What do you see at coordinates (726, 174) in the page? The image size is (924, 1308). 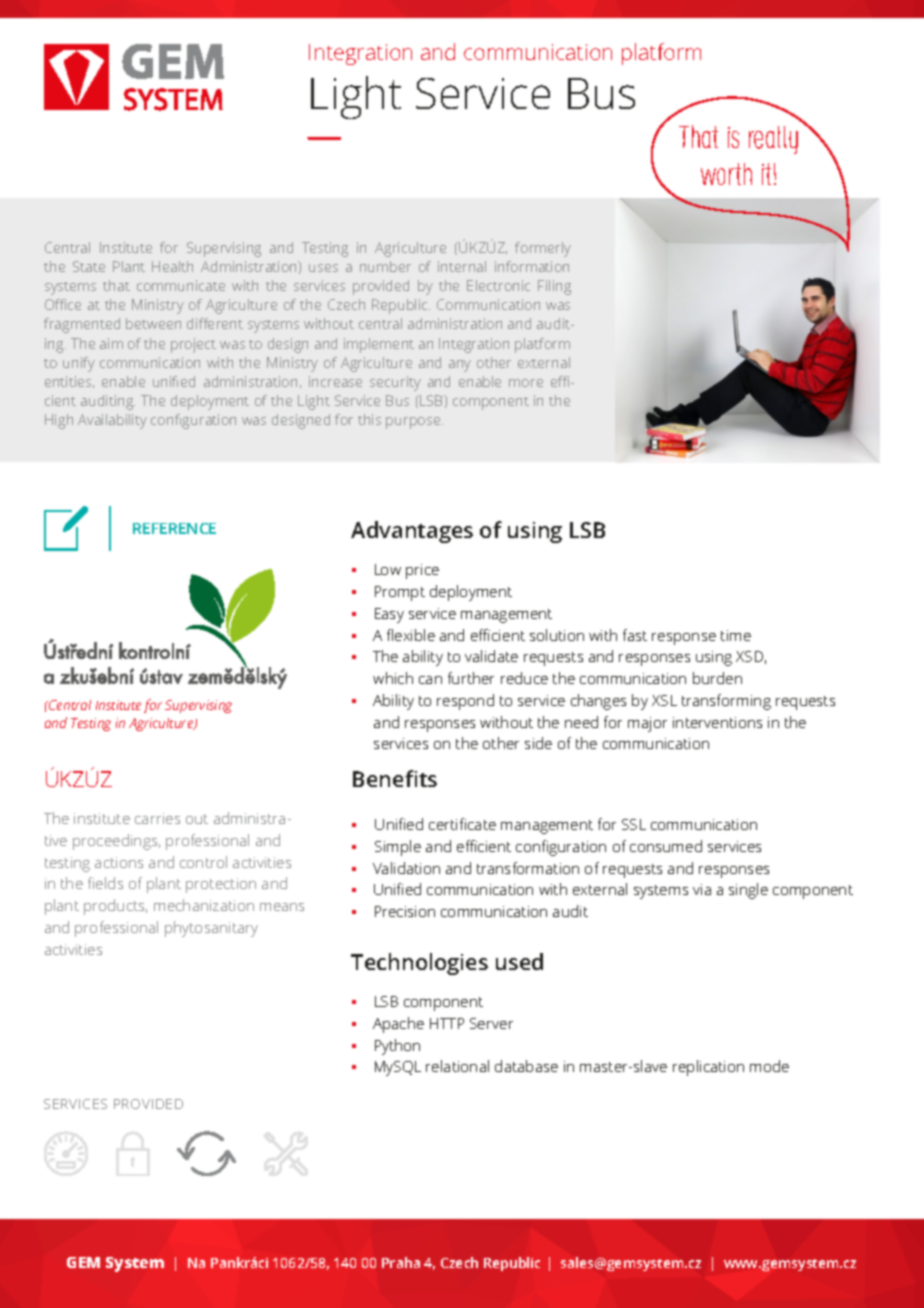 I see `worth` at bounding box center [726, 174].
